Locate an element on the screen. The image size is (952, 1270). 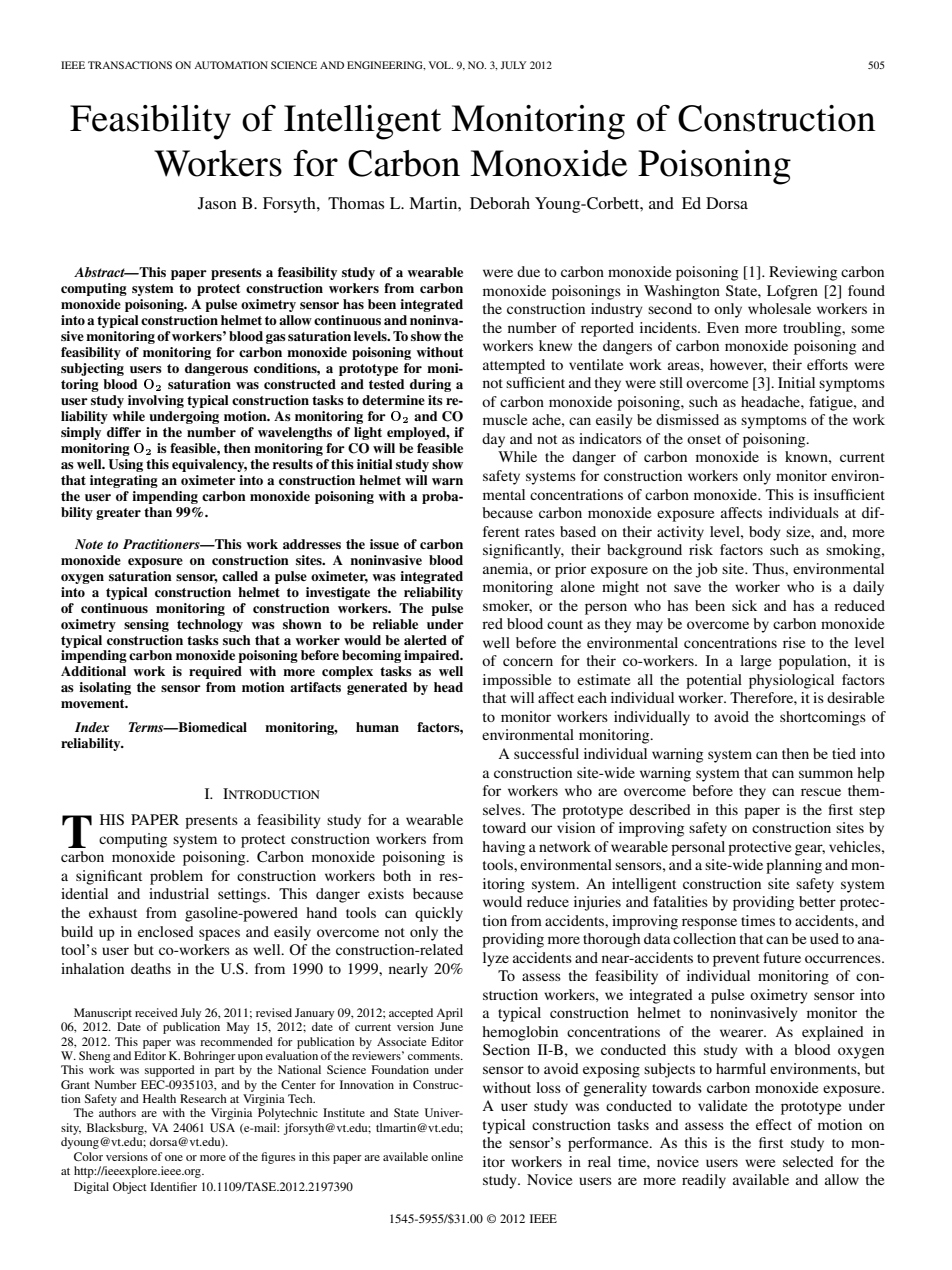
rescue is located at coordinates (821, 792).
